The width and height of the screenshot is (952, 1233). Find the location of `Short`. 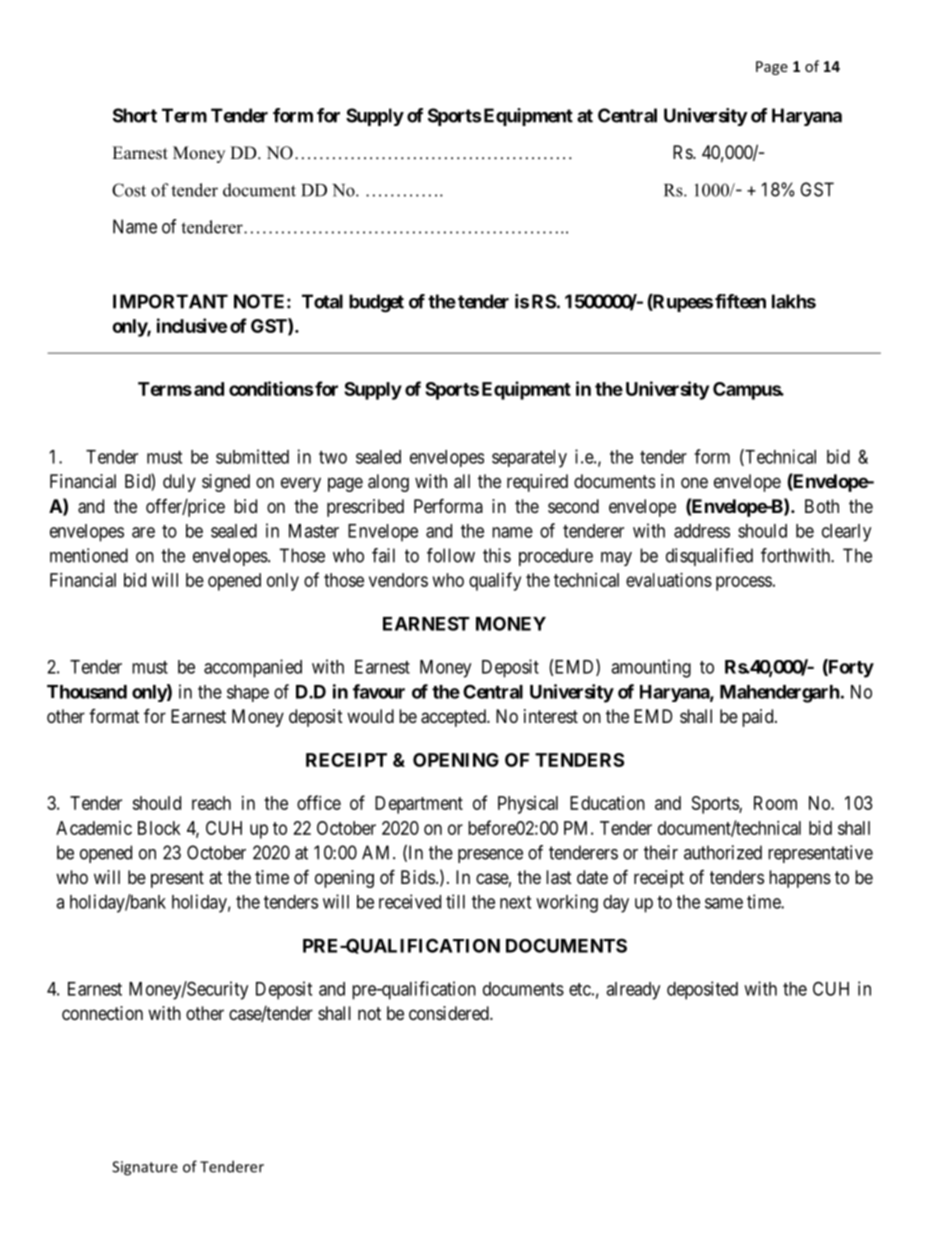

Short is located at coordinates (135, 115).
